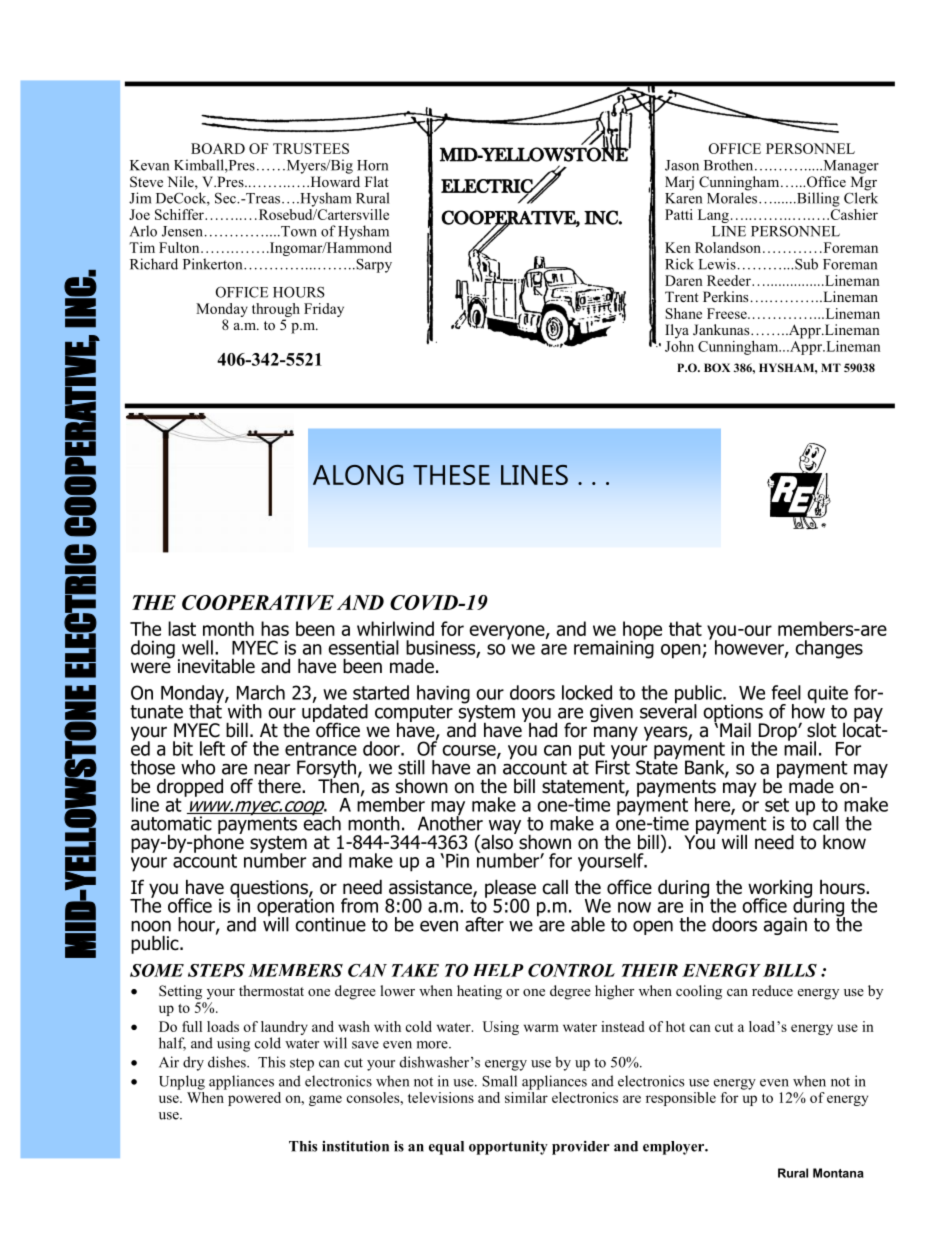 This page has width=952, height=1246. I want to click on Flat, so click(377, 181).
